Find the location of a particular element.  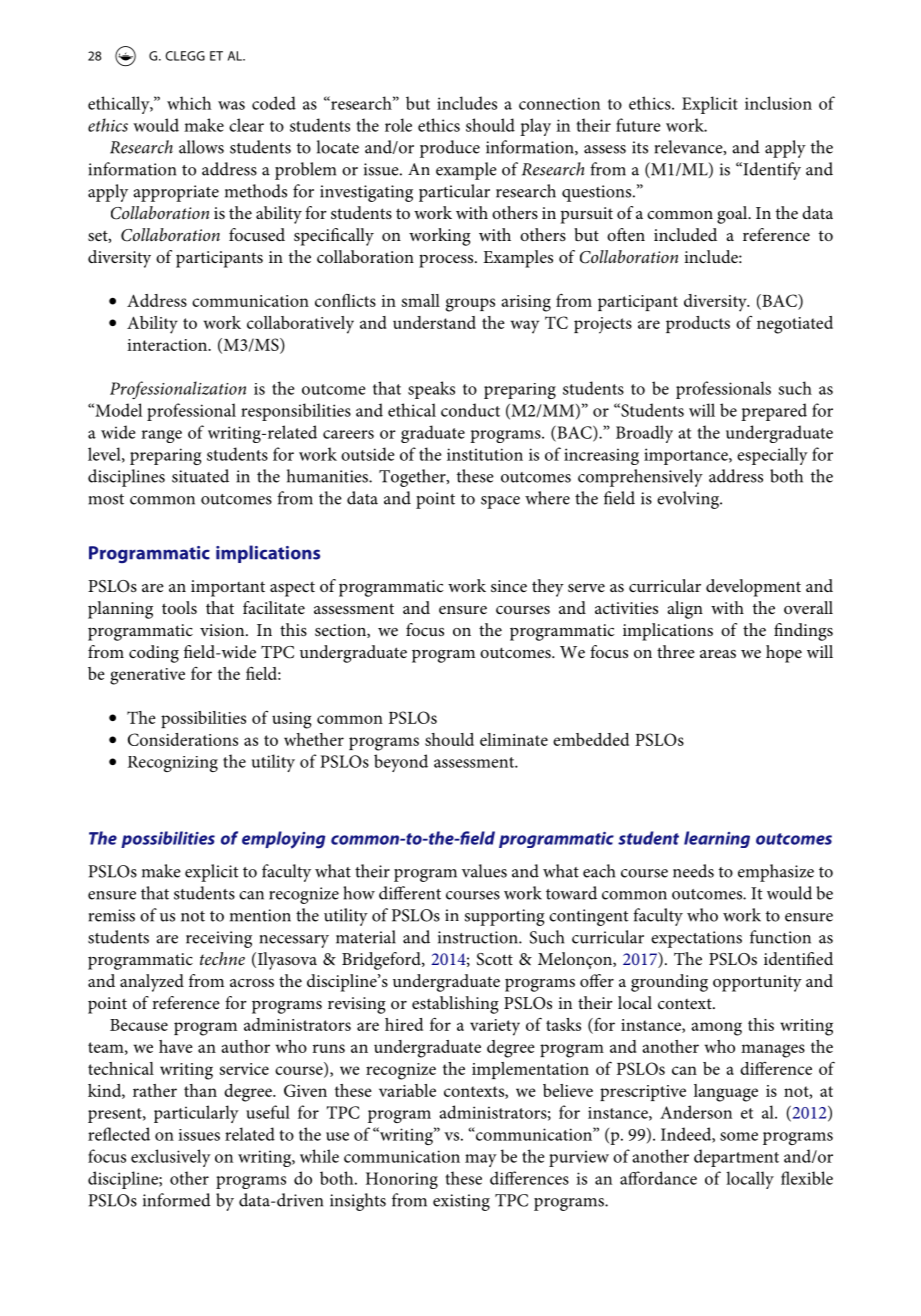

which is located at coordinates (189, 103).
